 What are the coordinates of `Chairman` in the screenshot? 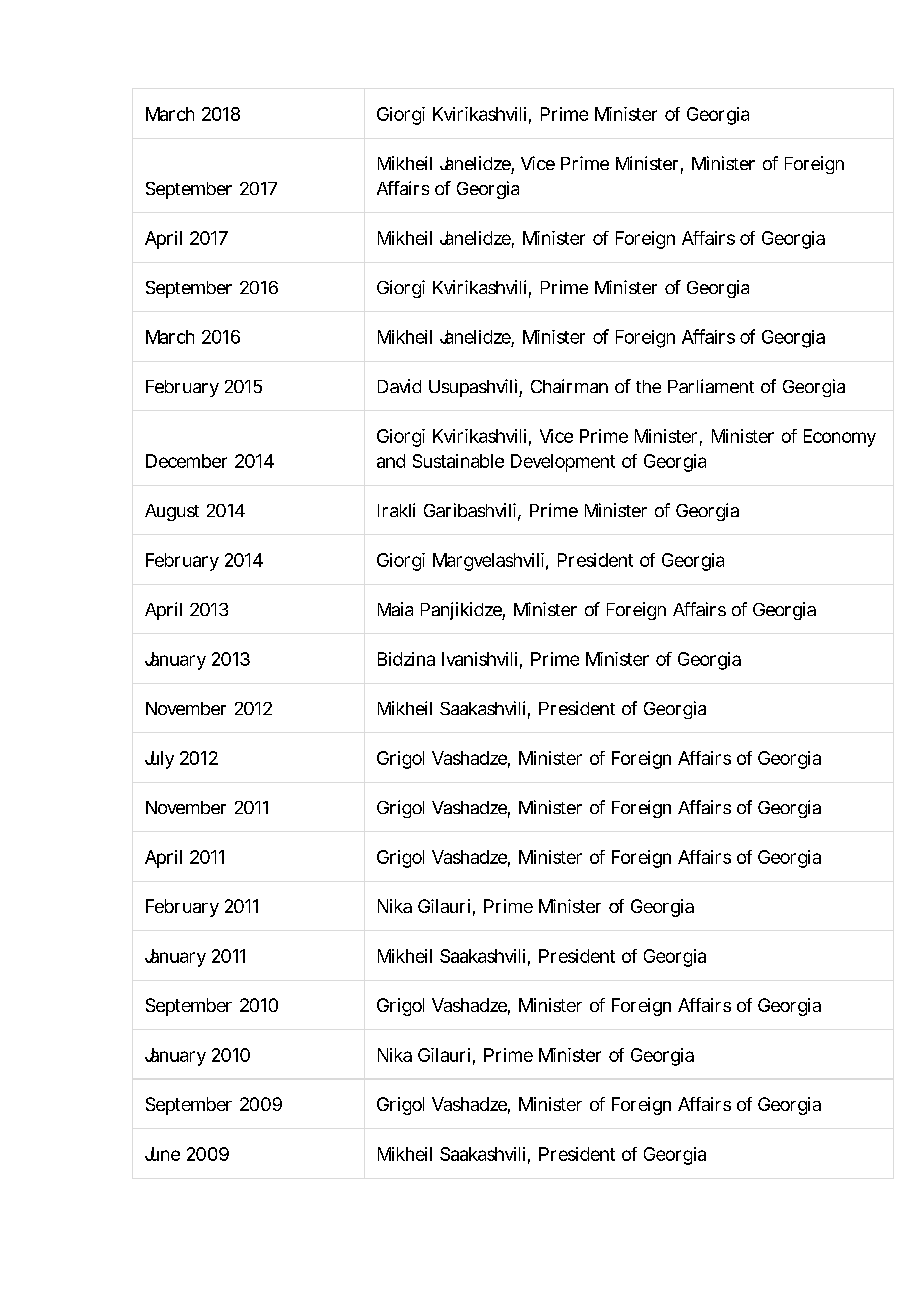 It's located at (569, 386).
